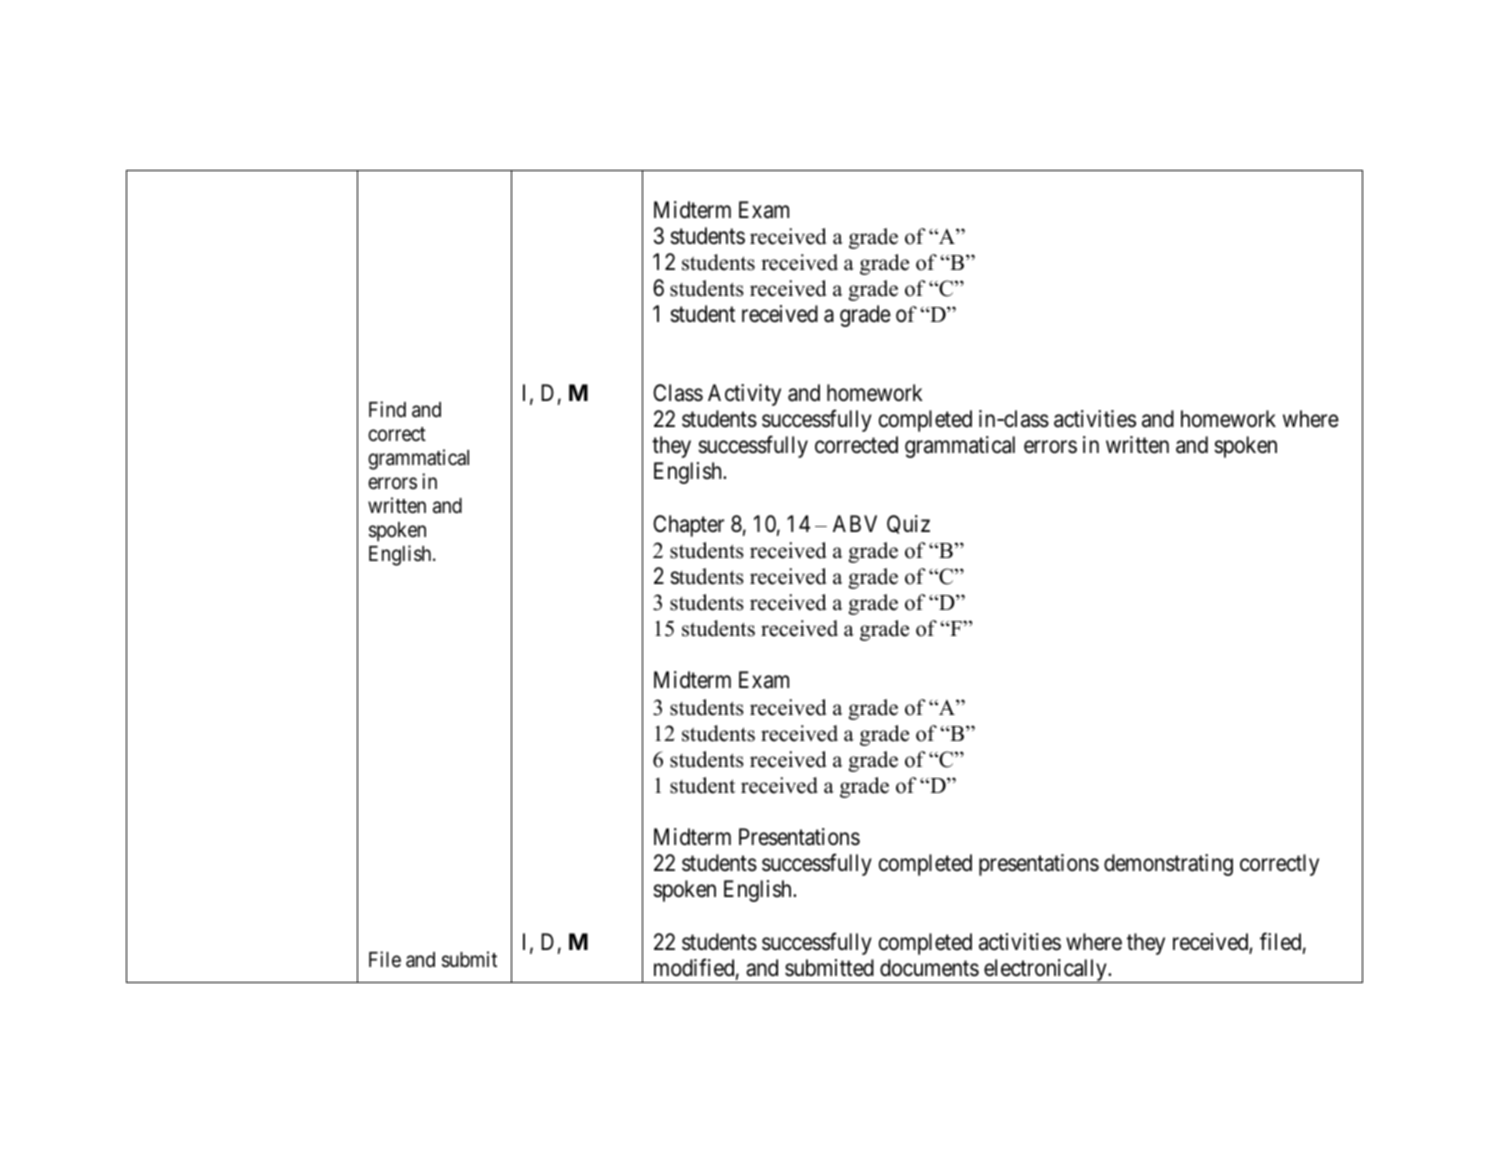 The height and width of the page is (1159, 1499). I want to click on Quiz, so click(908, 524).
